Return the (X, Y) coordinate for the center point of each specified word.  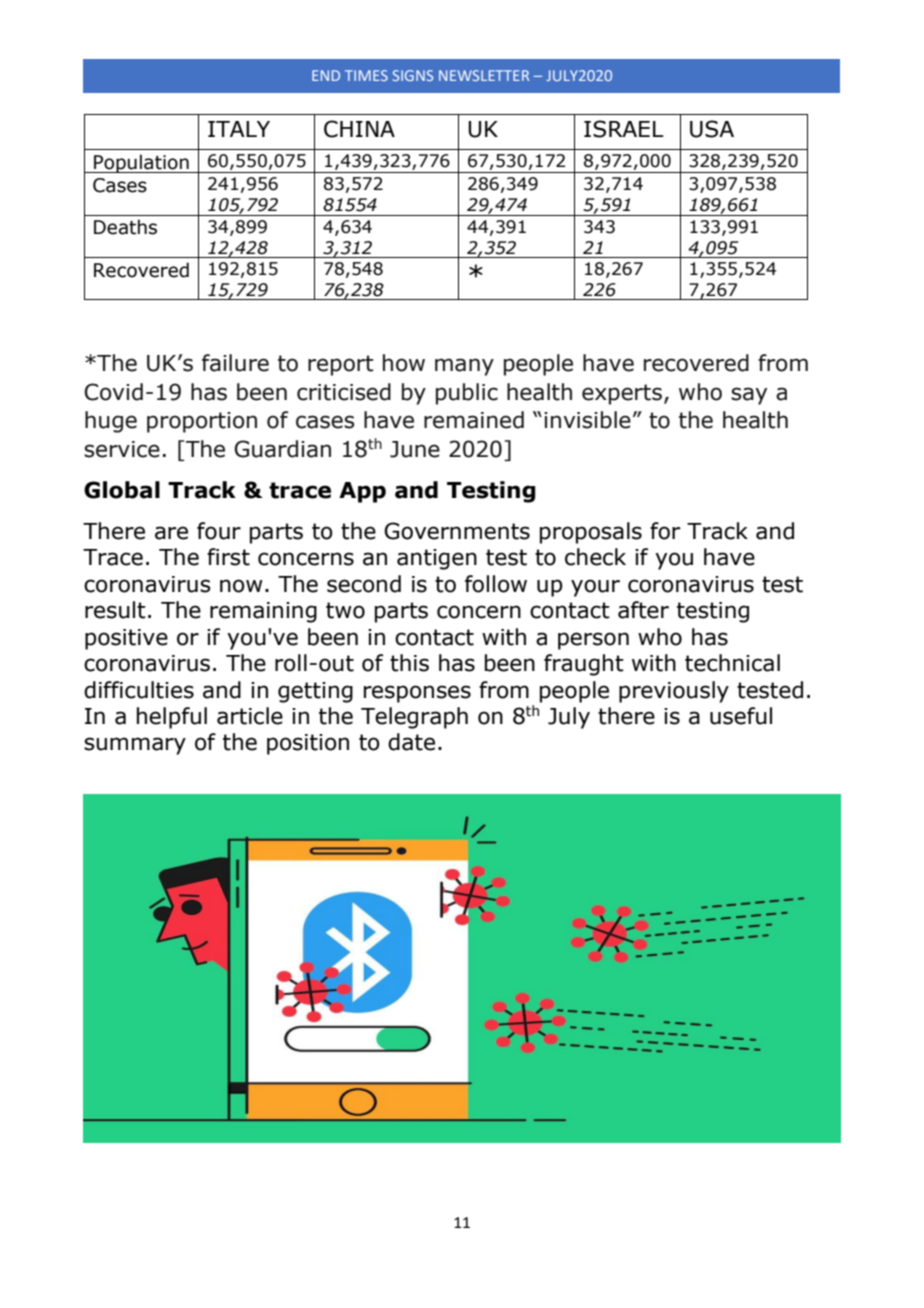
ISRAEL (624, 129)
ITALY (239, 129)
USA (712, 129)
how (404, 363)
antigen (437, 559)
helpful (172, 718)
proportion (202, 422)
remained (474, 420)
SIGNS (413, 75)
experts (622, 394)
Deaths (125, 227)
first (228, 557)
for (665, 531)
